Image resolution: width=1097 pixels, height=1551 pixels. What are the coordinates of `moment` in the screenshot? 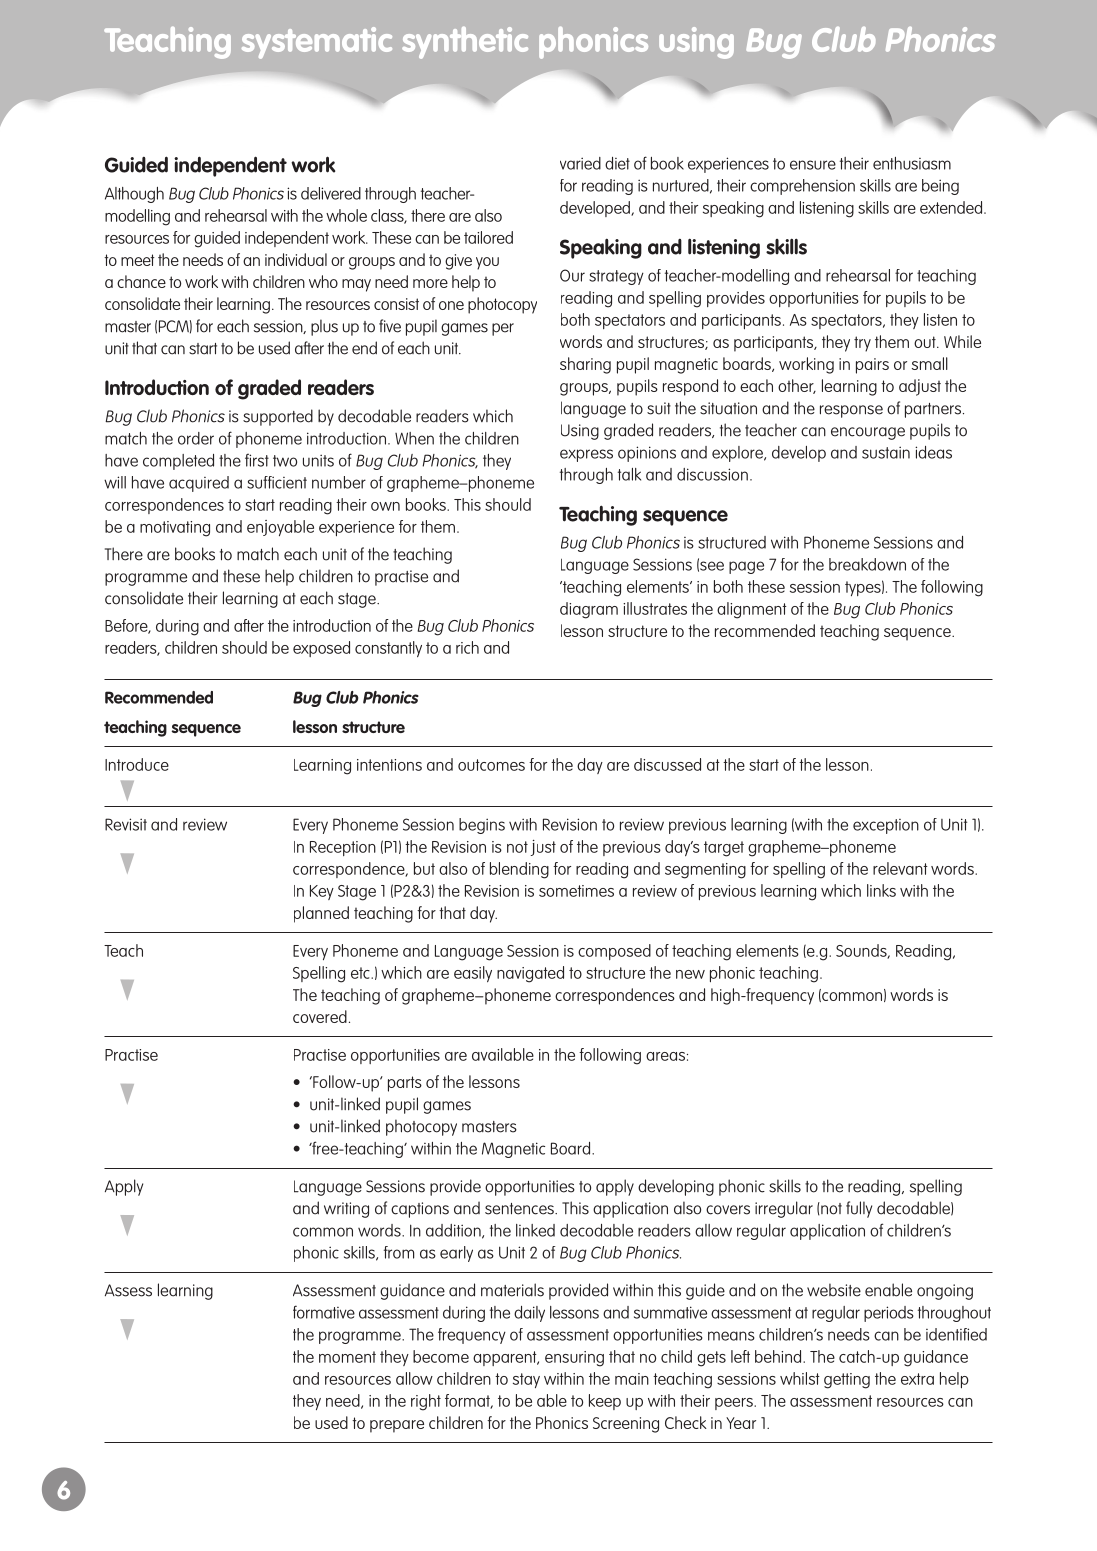 It's located at (347, 1357).
